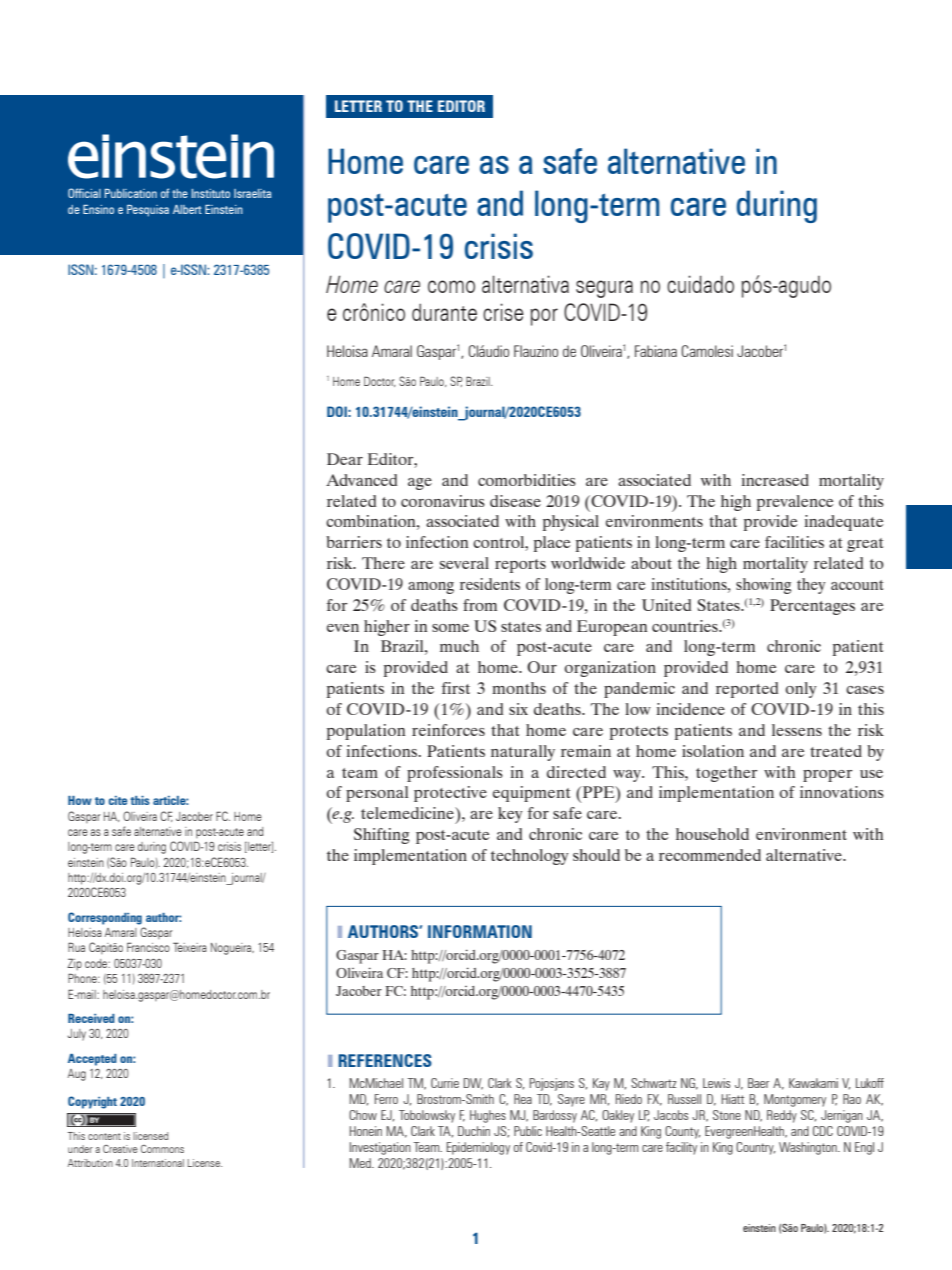 The width and height of the page is (952, 1270). Describe the element at coordinates (162, 1149) in the page. I see `Commons` at that location.
